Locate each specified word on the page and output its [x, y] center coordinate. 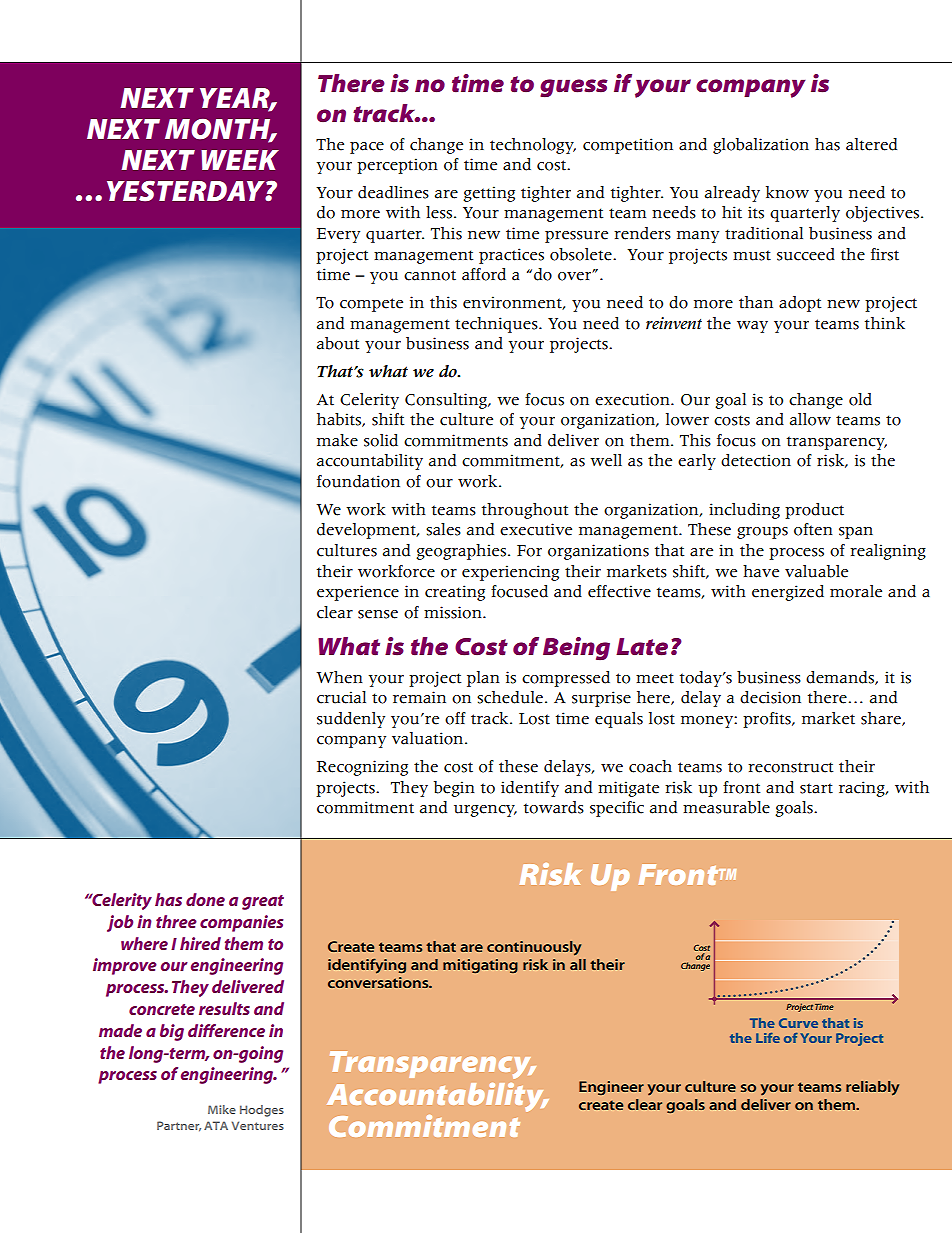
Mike [222, 1109]
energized [788, 593]
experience [358, 593]
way [752, 327]
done [205, 899]
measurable [726, 807]
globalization [761, 146]
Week [240, 160]
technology [533, 146]
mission [454, 612]
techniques [497, 325]
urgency [485, 811]
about [338, 343]
